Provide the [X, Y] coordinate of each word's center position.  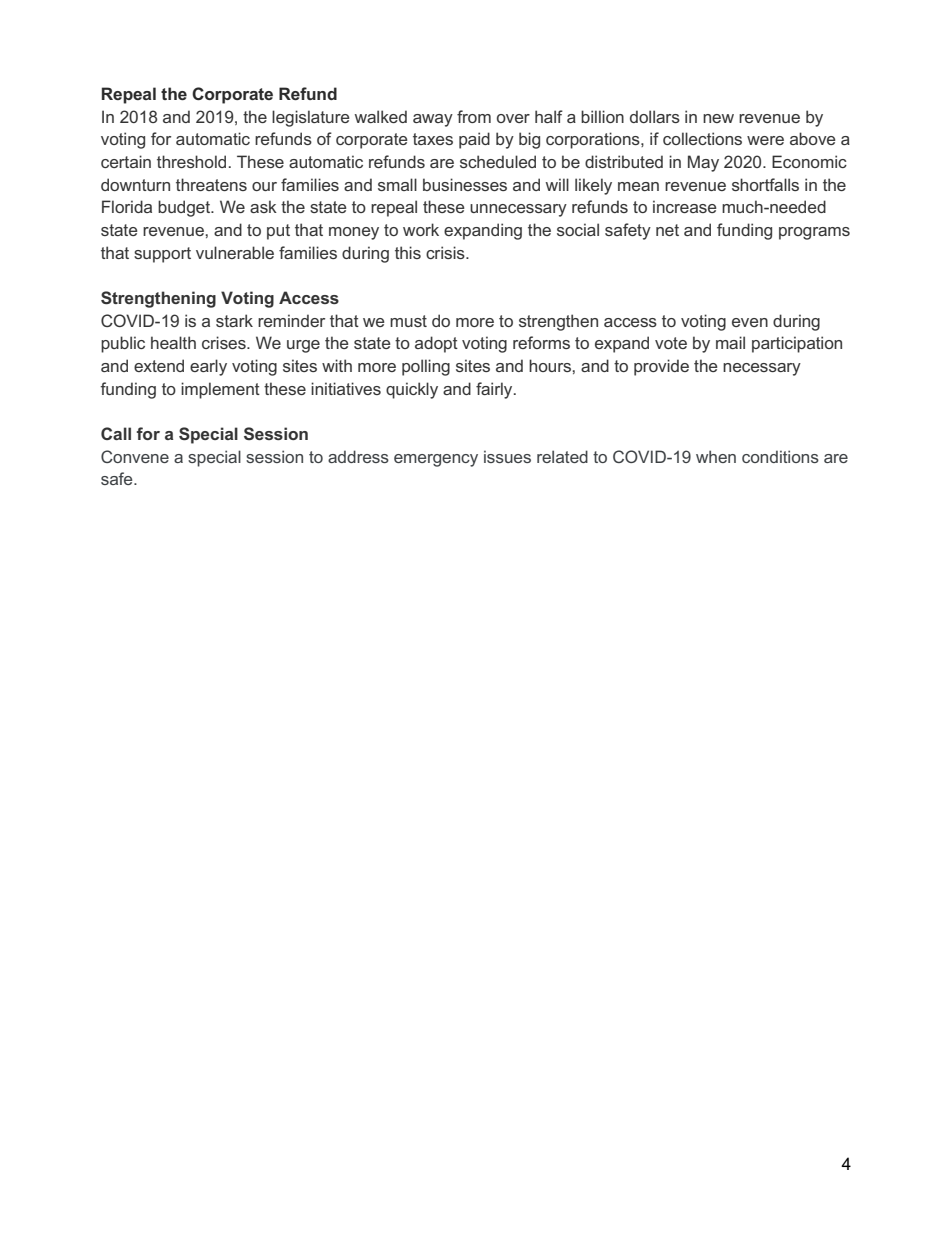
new [718, 118]
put [278, 232]
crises [225, 342]
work [421, 229]
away [433, 120]
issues [507, 456]
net [667, 230]
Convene [135, 456]
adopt [436, 344]
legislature [311, 118]
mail [730, 342]
